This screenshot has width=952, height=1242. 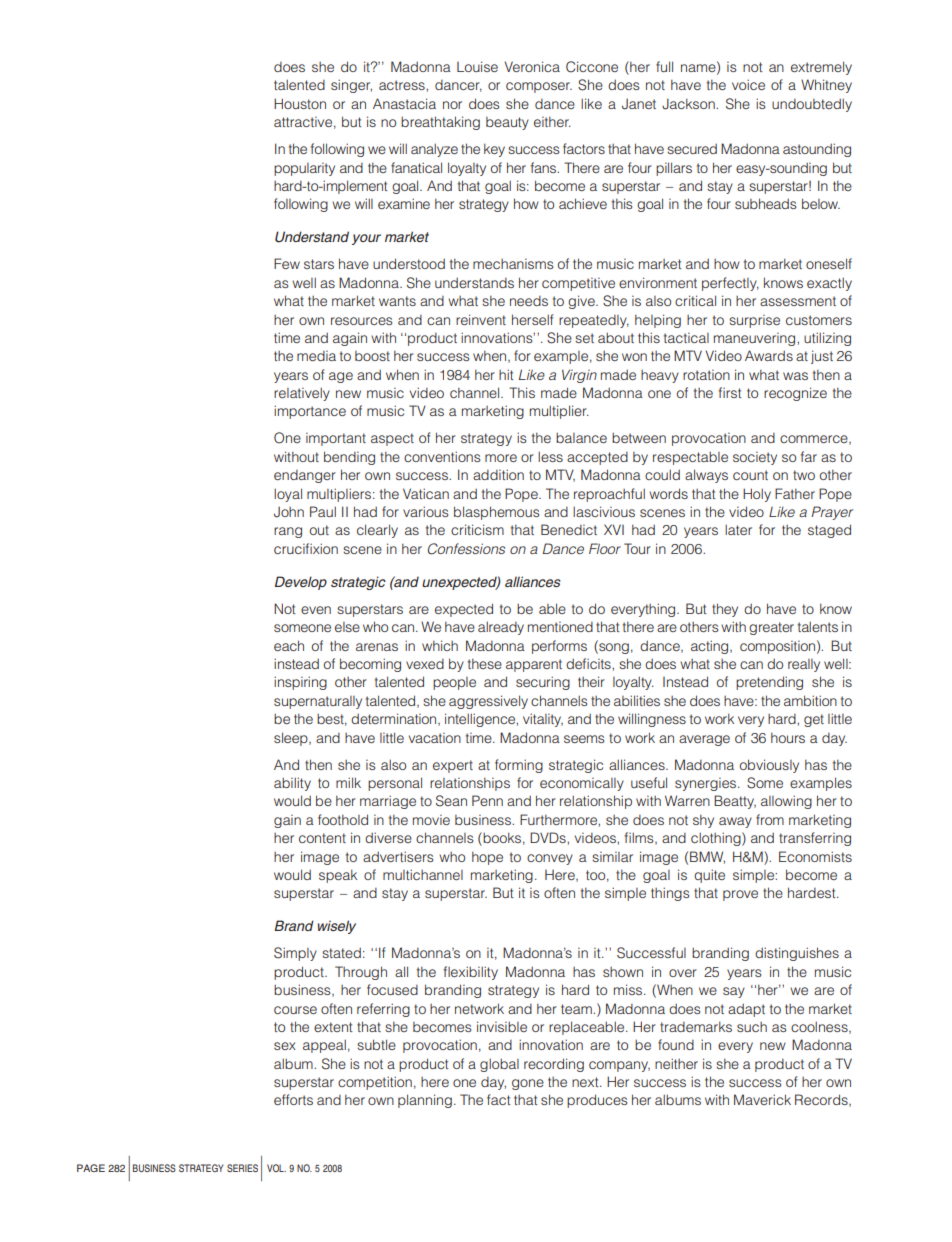 What do you see at coordinates (302, 394) in the screenshot?
I see `relatively` at bounding box center [302, 394].
